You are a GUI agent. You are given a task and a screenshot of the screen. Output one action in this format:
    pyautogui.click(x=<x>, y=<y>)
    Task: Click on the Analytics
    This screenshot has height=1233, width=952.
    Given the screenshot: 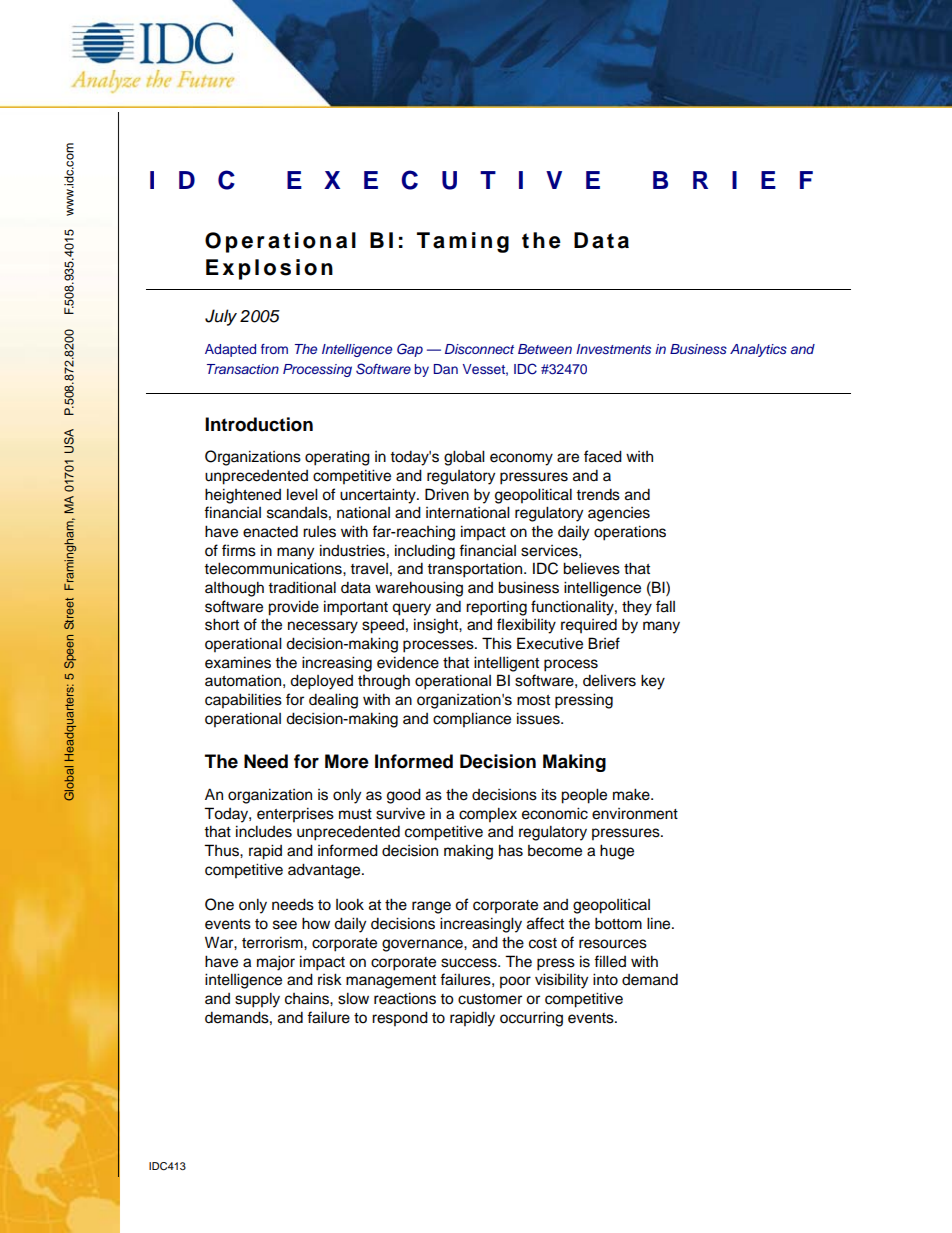 What is the action you would take?
    pyautogui.click(x=758, y=350)
